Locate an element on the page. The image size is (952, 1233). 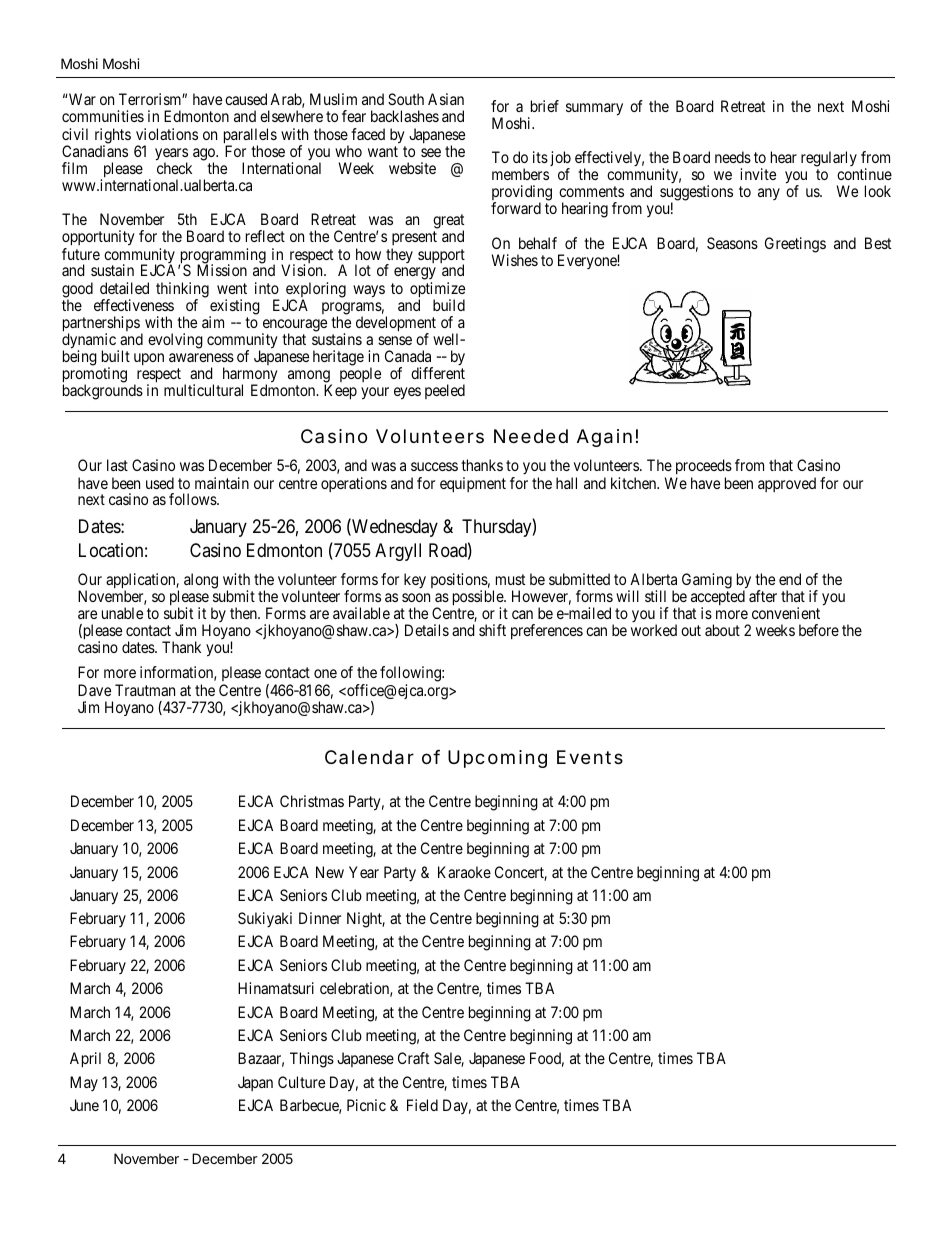
maintain is located at coordinates (222, 483).
